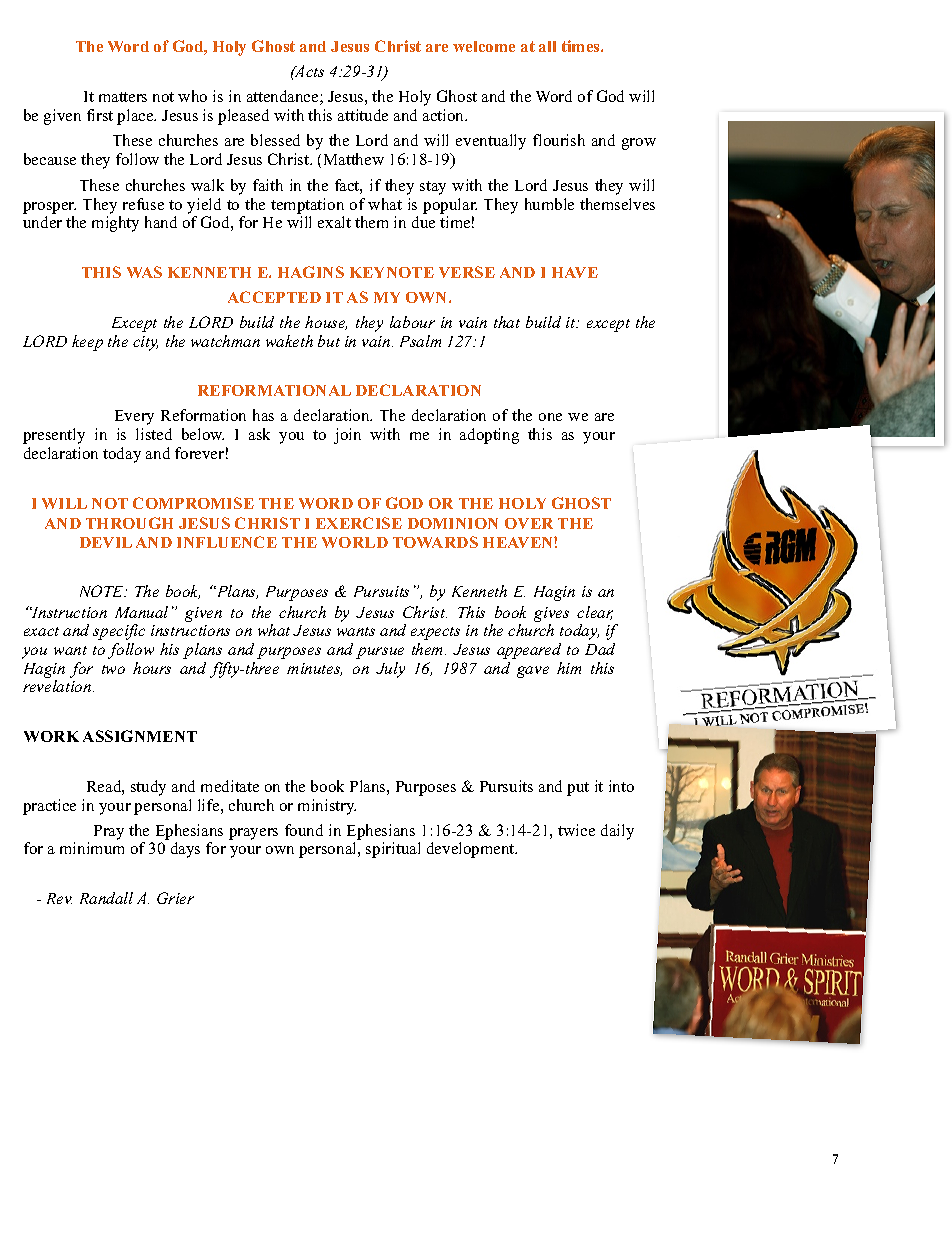 The width and height of the screenshot is (952, 1233). What do you see at coordinates (144, 272) in the screenshot?
I see `WAS` at bounding box center [144, 272].
